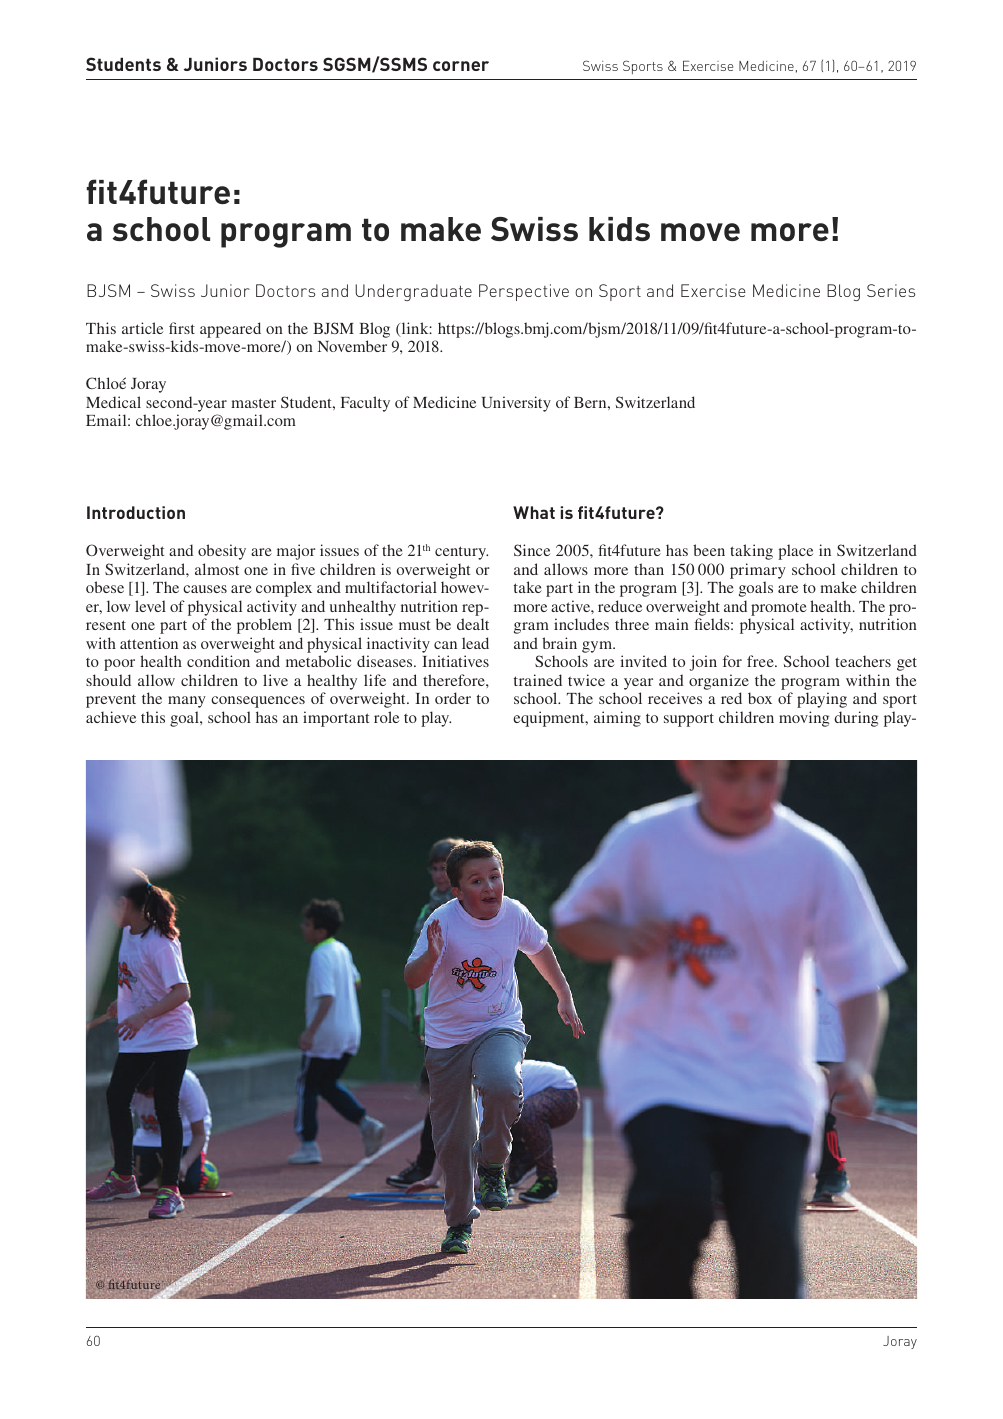 Image resolution: width=1003 pixels, height=1419 pixels. Describe the element at coordinates (365, 404) in the document. I see `Faculty` at that location.
